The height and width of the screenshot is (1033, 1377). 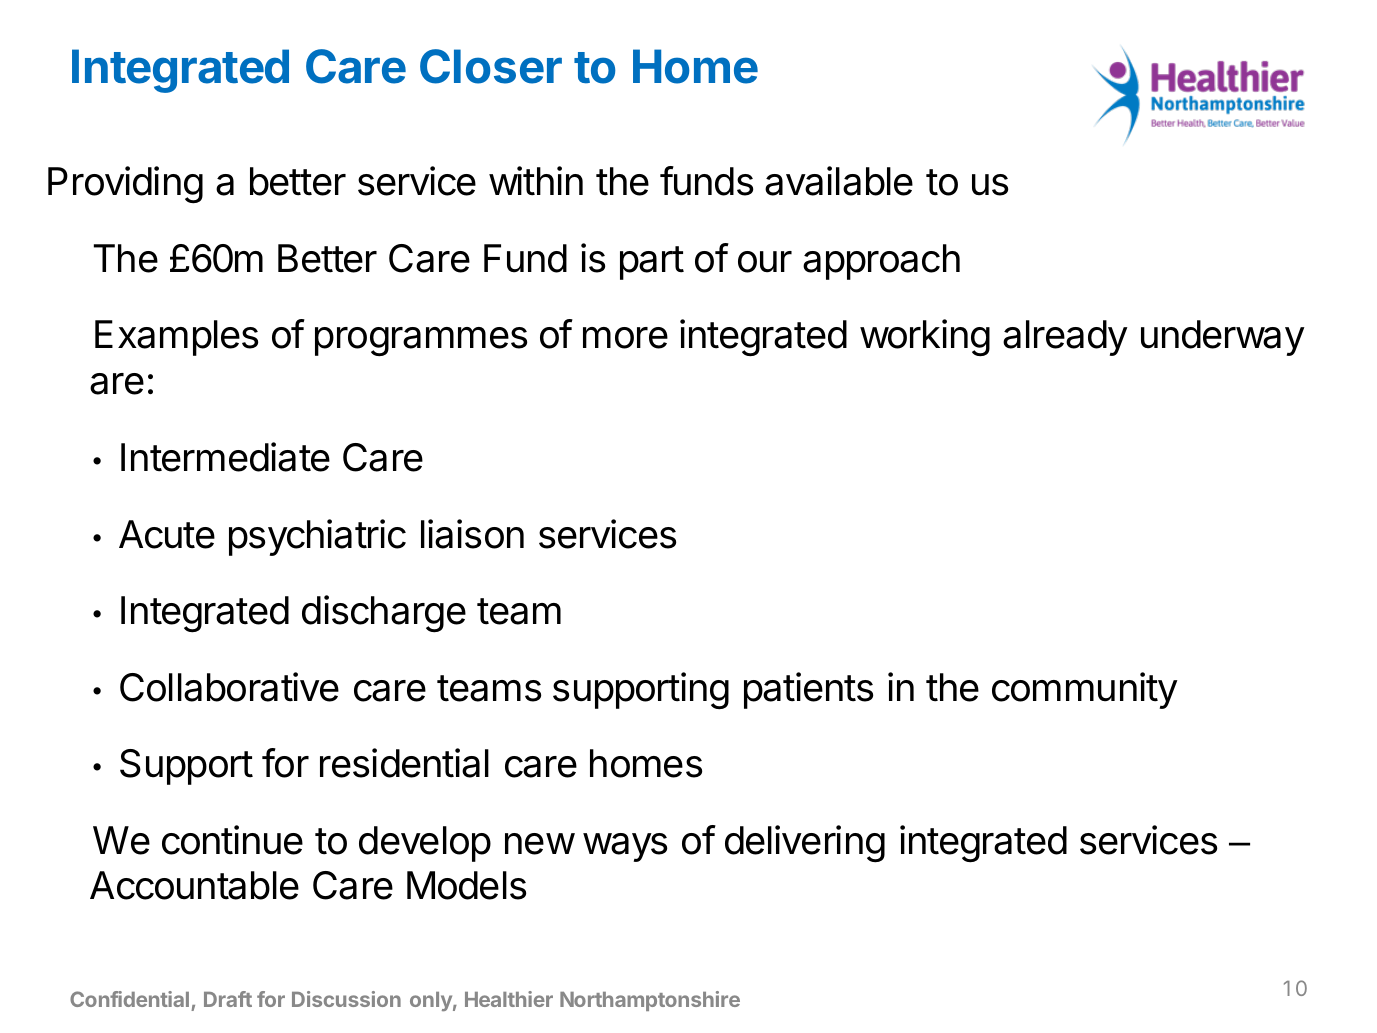 What do you see at coordinates (839, 181) in the screenshot?
I see `available` at bounding box center [839, 181].
